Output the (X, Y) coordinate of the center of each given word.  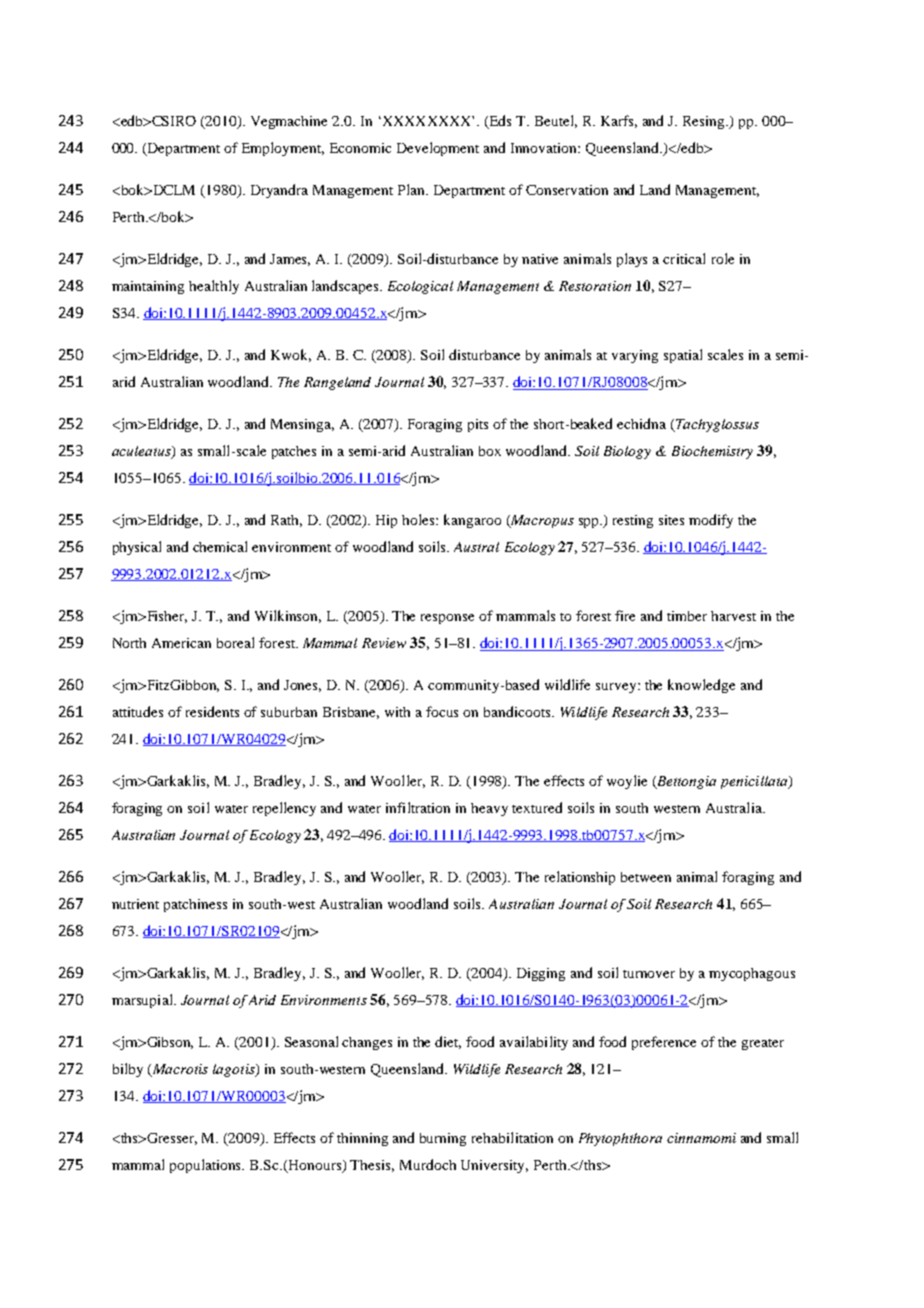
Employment (283, 149)
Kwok (291, 355)
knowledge (701, 686)
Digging (541, 974)
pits (478, 425)
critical (684, 258)
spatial (683, 356)
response (447, 619)
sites (671, 520)
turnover (649, 974)
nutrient (135, 904)
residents (212, 711)
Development (438, 149)
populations (207, 1166)
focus (442, 711)
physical (137, 548)
